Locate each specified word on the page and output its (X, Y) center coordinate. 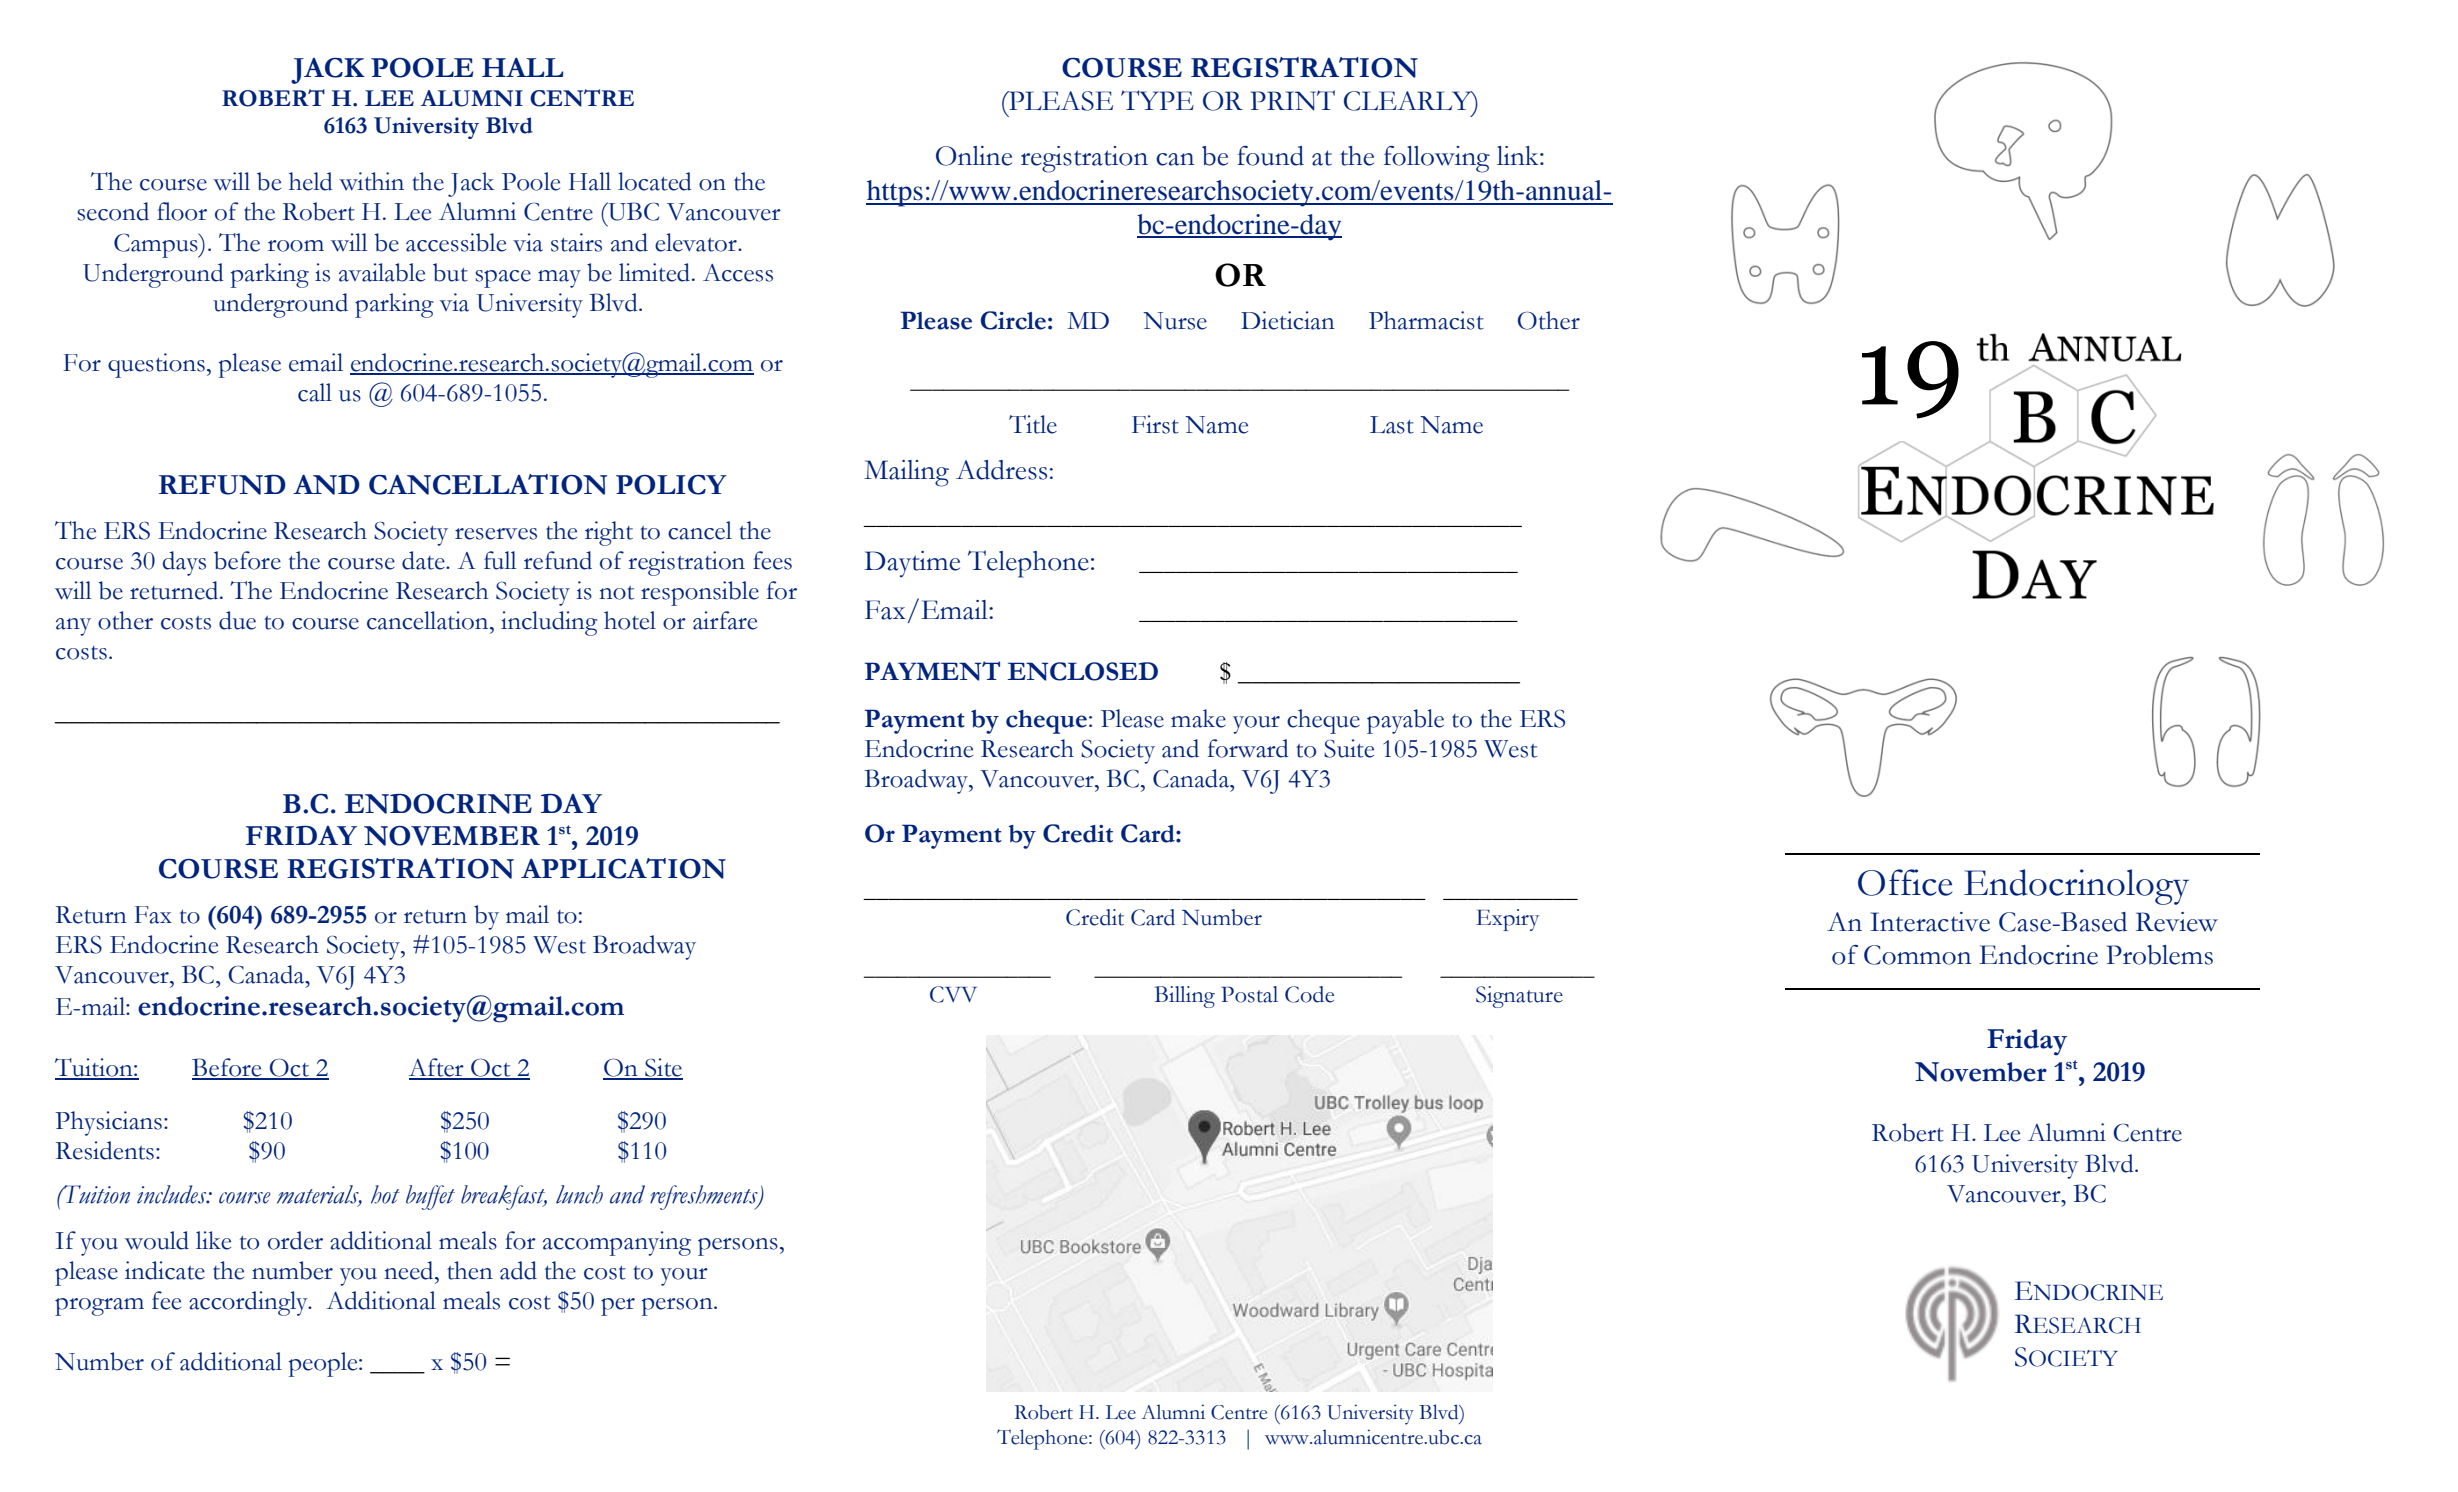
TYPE (1157, 100)
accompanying (617, 1243)
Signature (1519, 997)
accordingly (249, 1303)
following (1437, 159)
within (371, 181)
